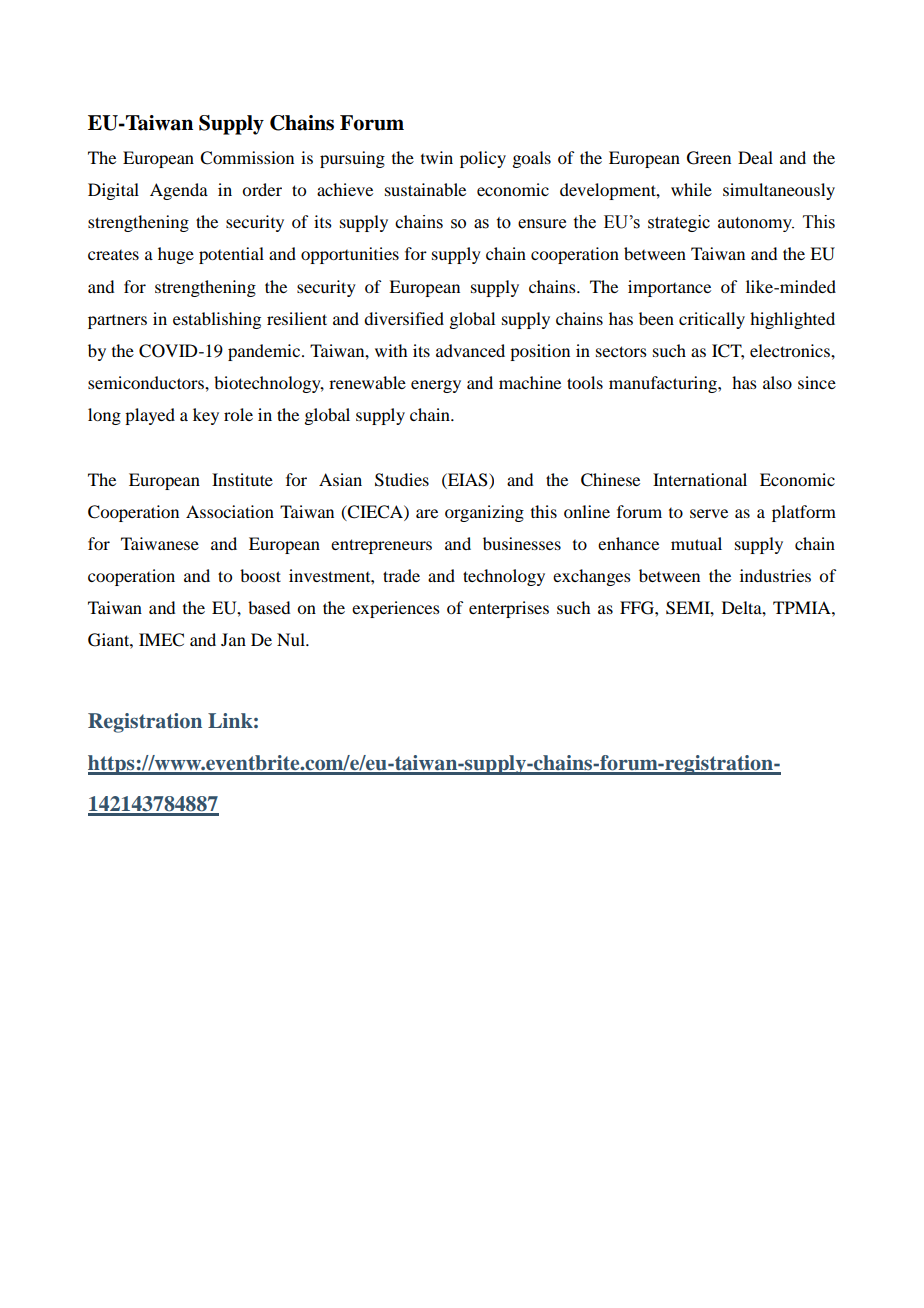  Describe the element at coordinates (233, 639) in the page. I see `Jan` at that location.
